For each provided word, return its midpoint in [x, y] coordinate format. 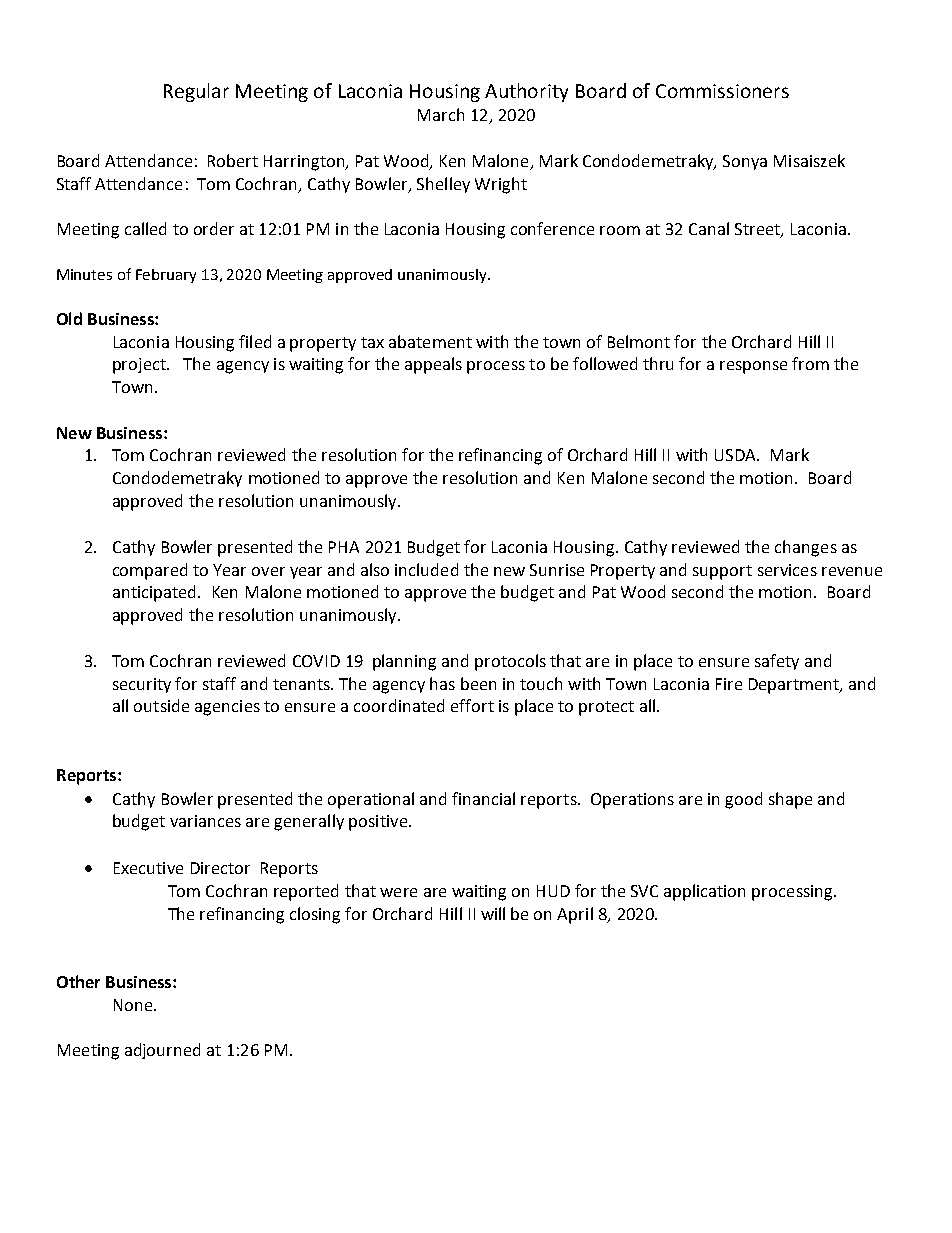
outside [161, 705]
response [753, 367]
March [441, 114]
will [493, 913]
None [134, 1005]
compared [150, 571]
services [787, 570]
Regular [196, 92]
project [140, 366]
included [426, 569]
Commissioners [722, 91]
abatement [430, 341]
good [743, 800]
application [704, 892]
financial [483, 798]
